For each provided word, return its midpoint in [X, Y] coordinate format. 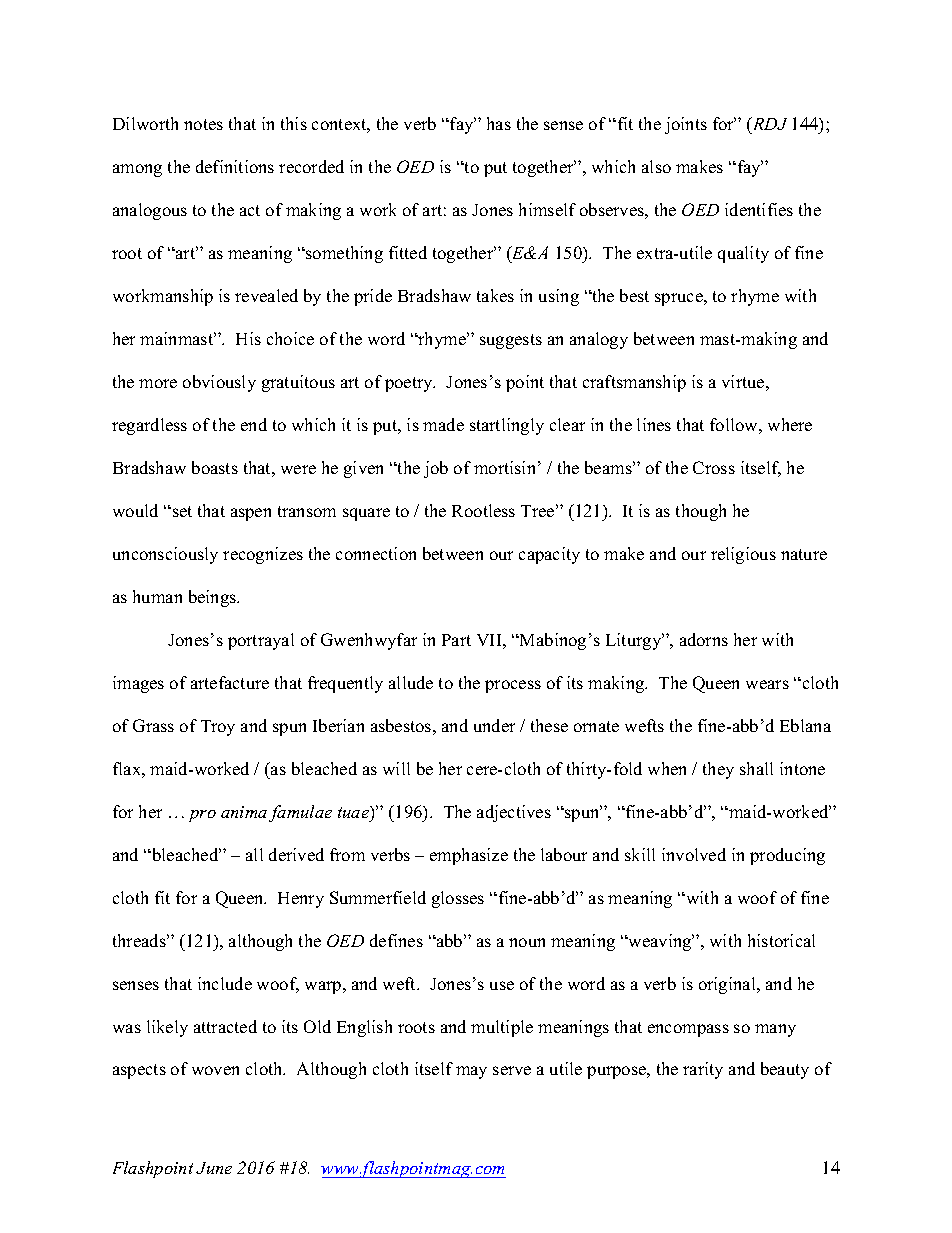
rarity [703, 1070]
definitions [235, 166]
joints [686, 125]
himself [547, 209]
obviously [219, 383]
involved [694, 854]
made [443, 424]
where [790, 424]
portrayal [261, 641]
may [471, 1072]
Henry [301, 900]
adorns [704, 639]
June [214, 1168]
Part [456, 640]
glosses [458, 899]
